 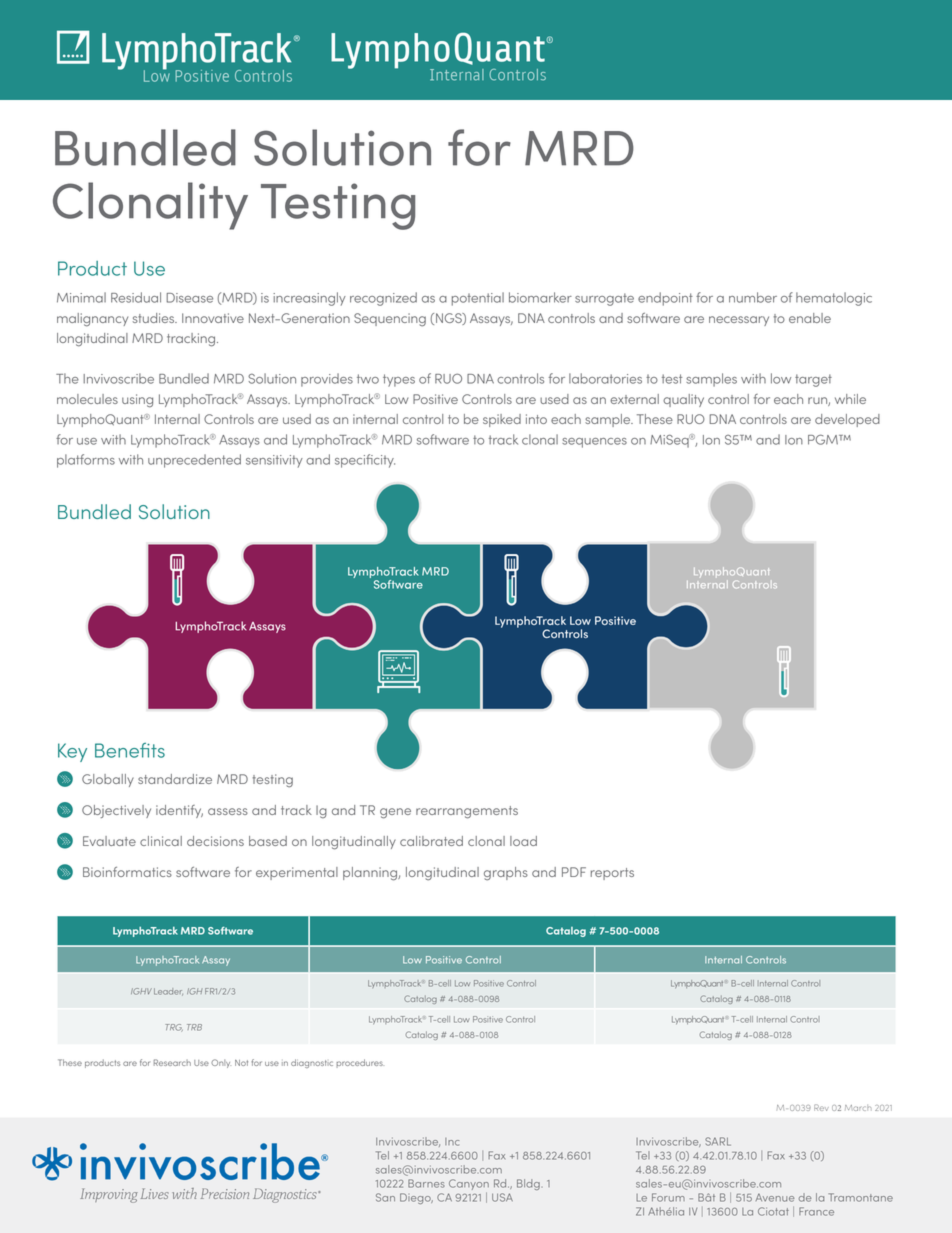 I want to click on reports, so click(x=612, y=874).
